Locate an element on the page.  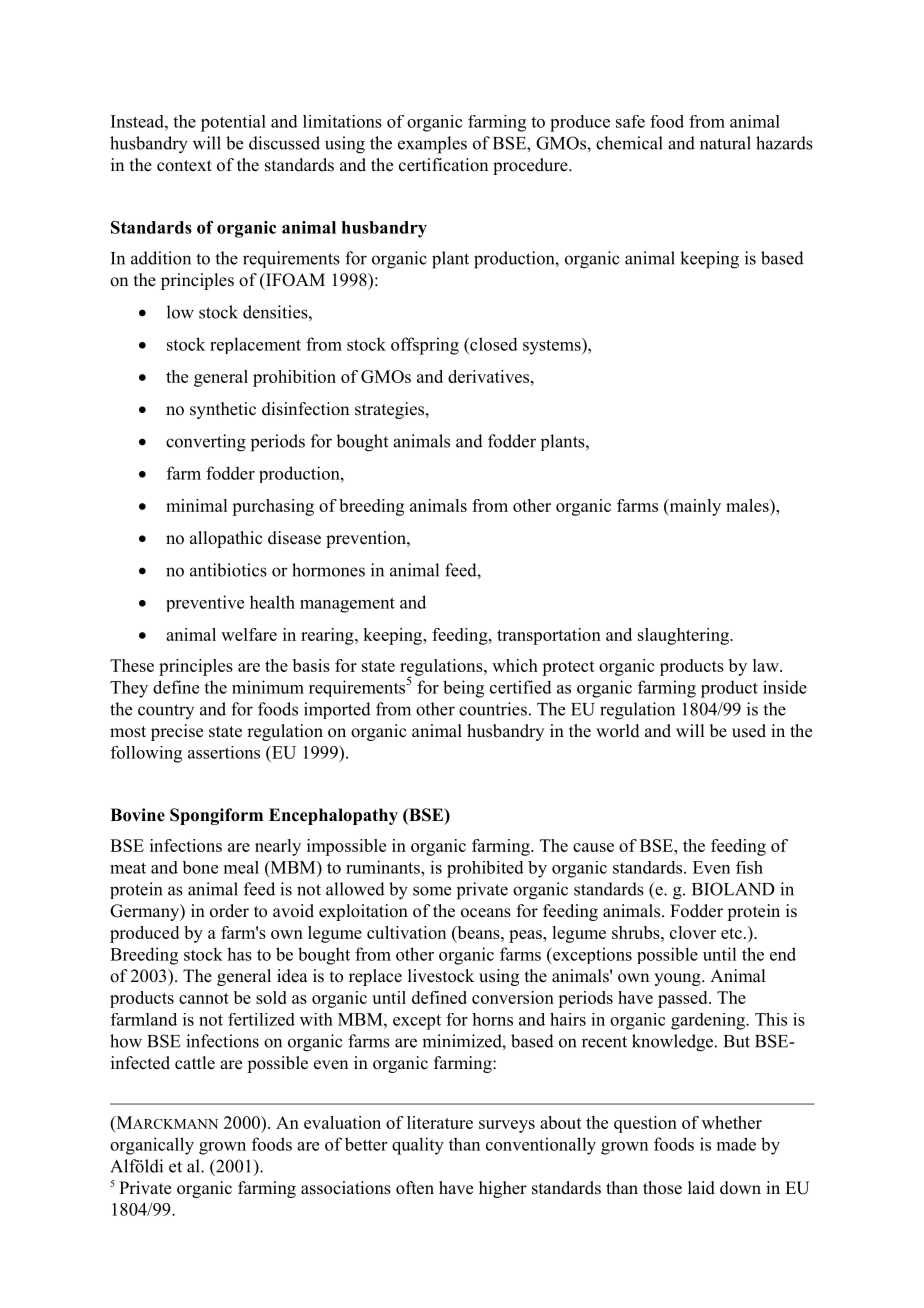
natural is located at coordinates (725, 143).
